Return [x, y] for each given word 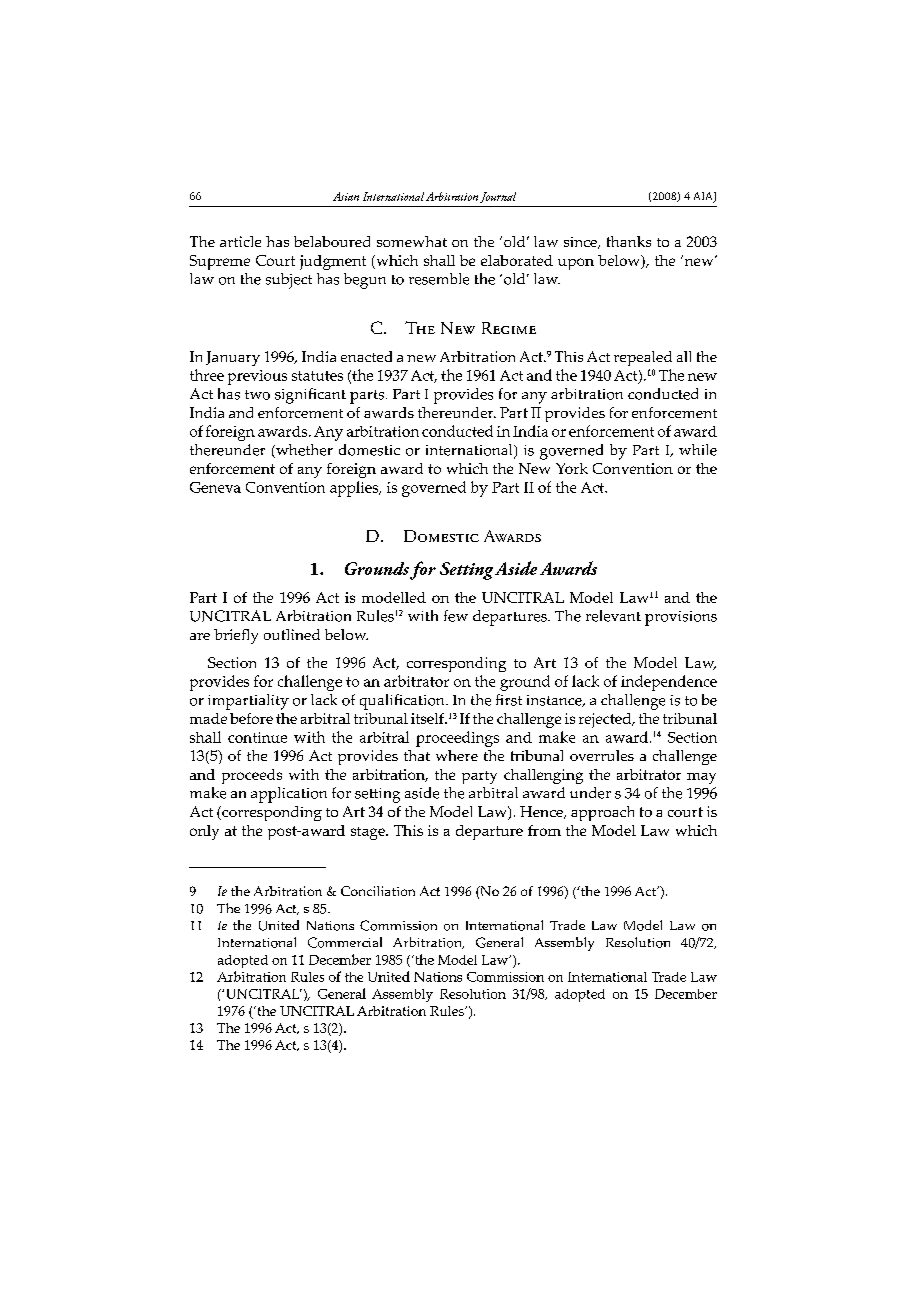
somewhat [412, 241]
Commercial [345, 942]
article [240, 241]
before [251, 718]
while [698, 450]
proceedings [457, 739]
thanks [629, 241]
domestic [369, 450]
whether [303, 451]
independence [669, 683]
